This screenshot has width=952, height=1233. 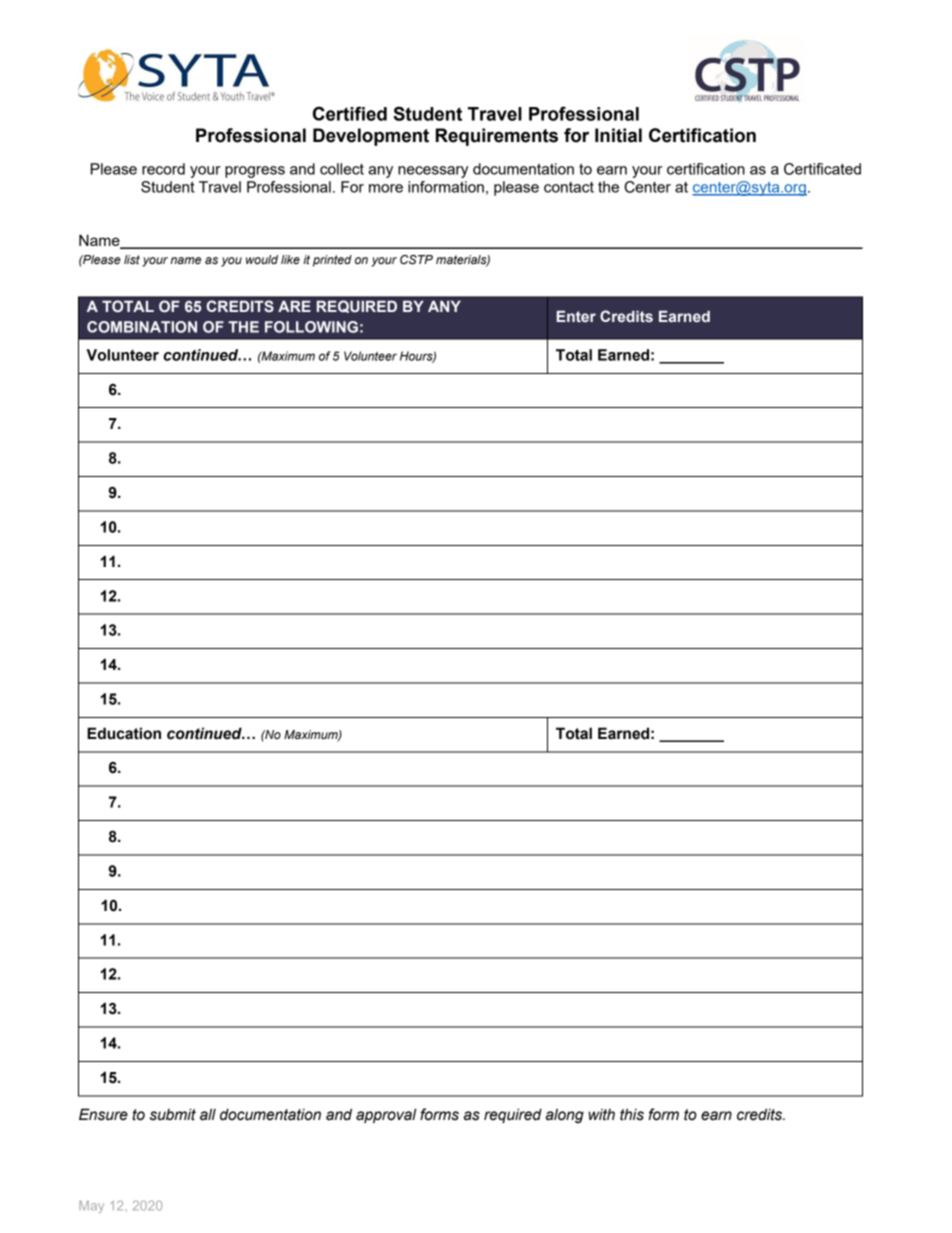 What do you see at coordinates (601, 1115) in the screenshot?
I see `with` at bounding box center [601, 1115].
